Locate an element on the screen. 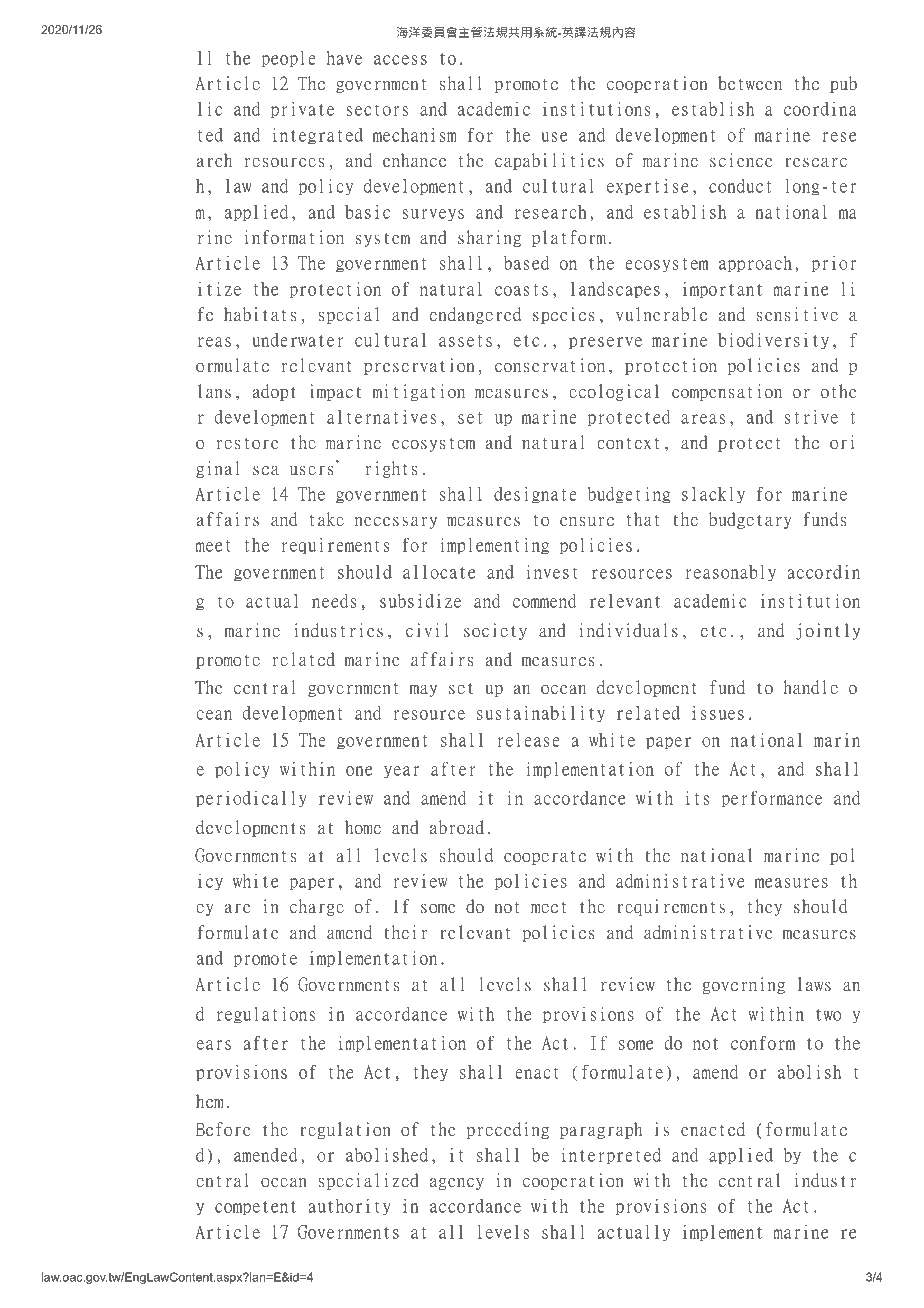 The width and height of the screenshot is (924, 1308). between is located at coordinates (750, 83).
